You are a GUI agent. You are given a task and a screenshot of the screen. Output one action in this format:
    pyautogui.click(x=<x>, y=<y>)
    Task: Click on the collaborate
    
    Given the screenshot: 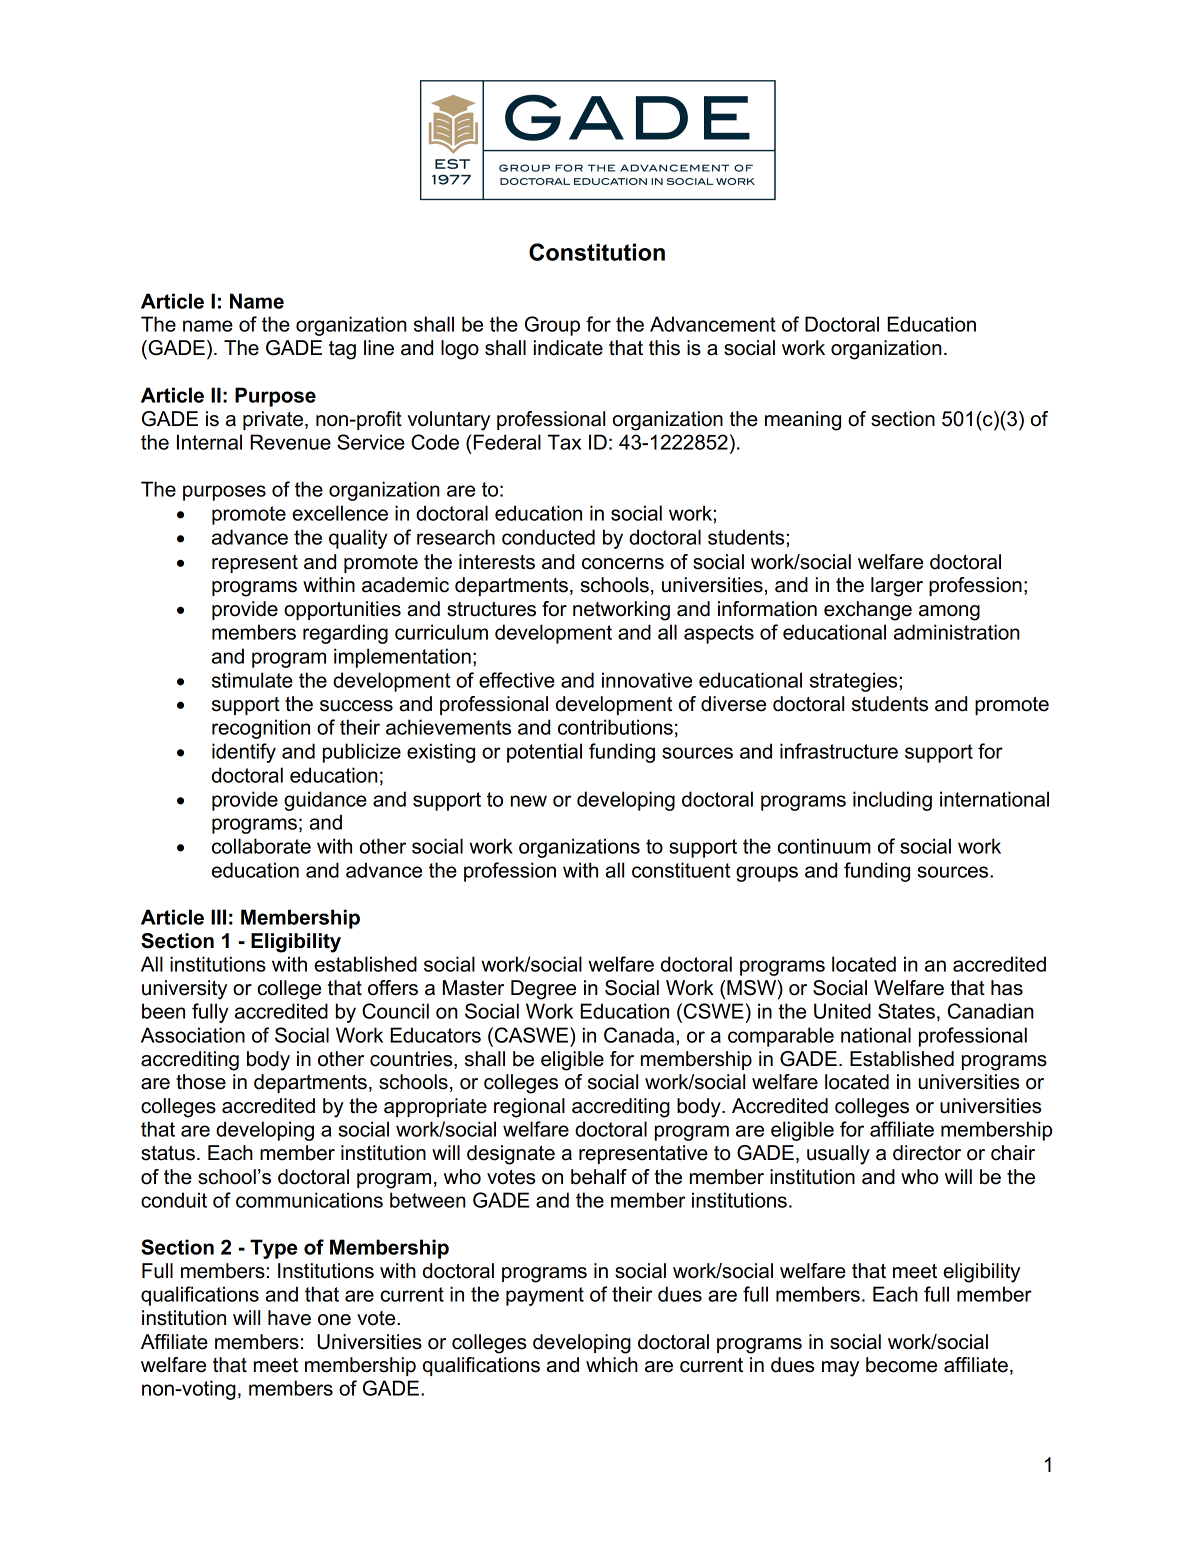 What is the action you would take?
    pyautogui.click(x=261, y=846)
